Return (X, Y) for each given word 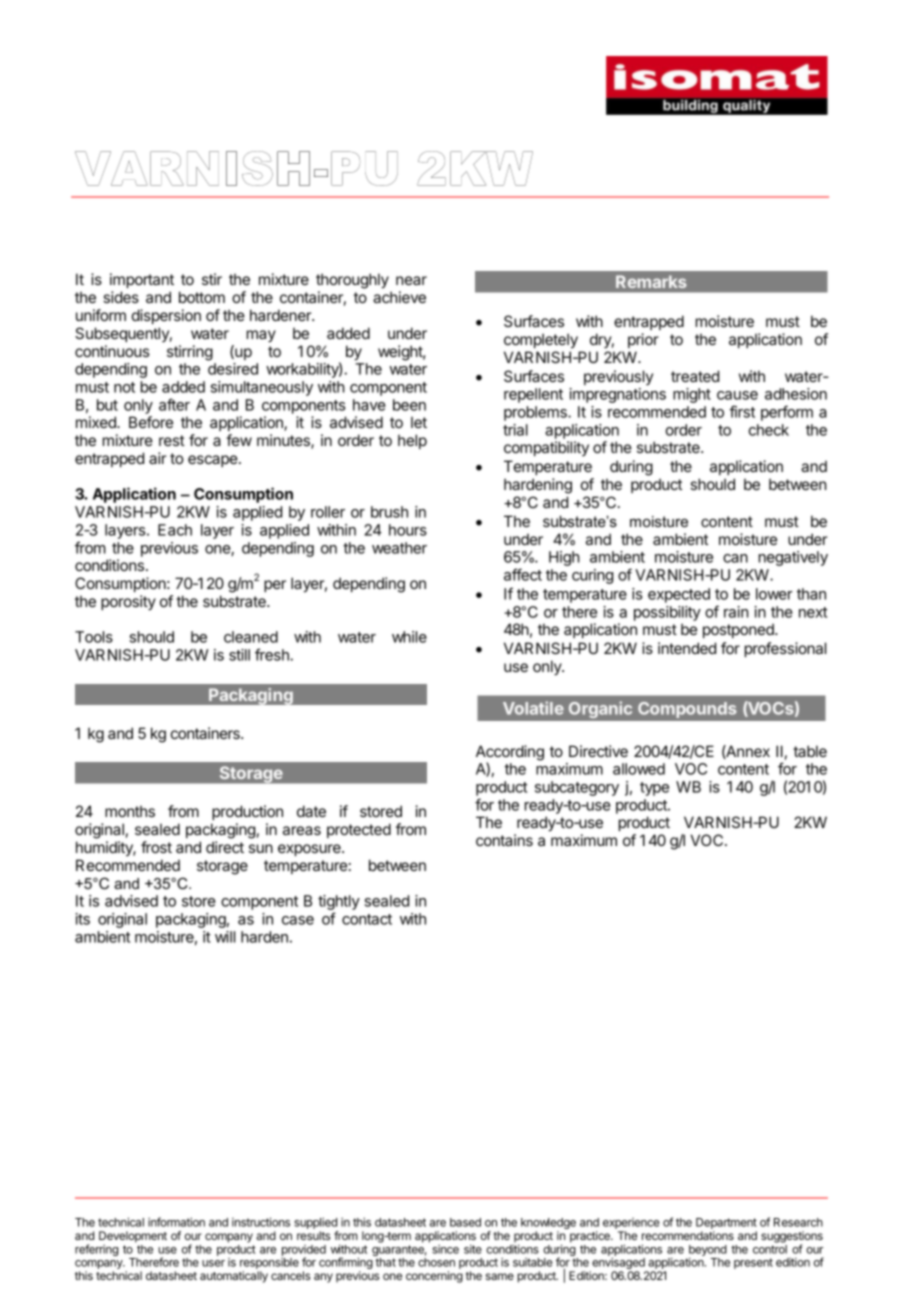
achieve (399, 297)
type (654, 789)
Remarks (651, 281)
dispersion (166, 316)
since (445, 1249)
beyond (708, 1252)
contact (367, 919)
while (409, 637)
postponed (739, 630)
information (176, 1222)
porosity (128, 602)
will (225, 937)
